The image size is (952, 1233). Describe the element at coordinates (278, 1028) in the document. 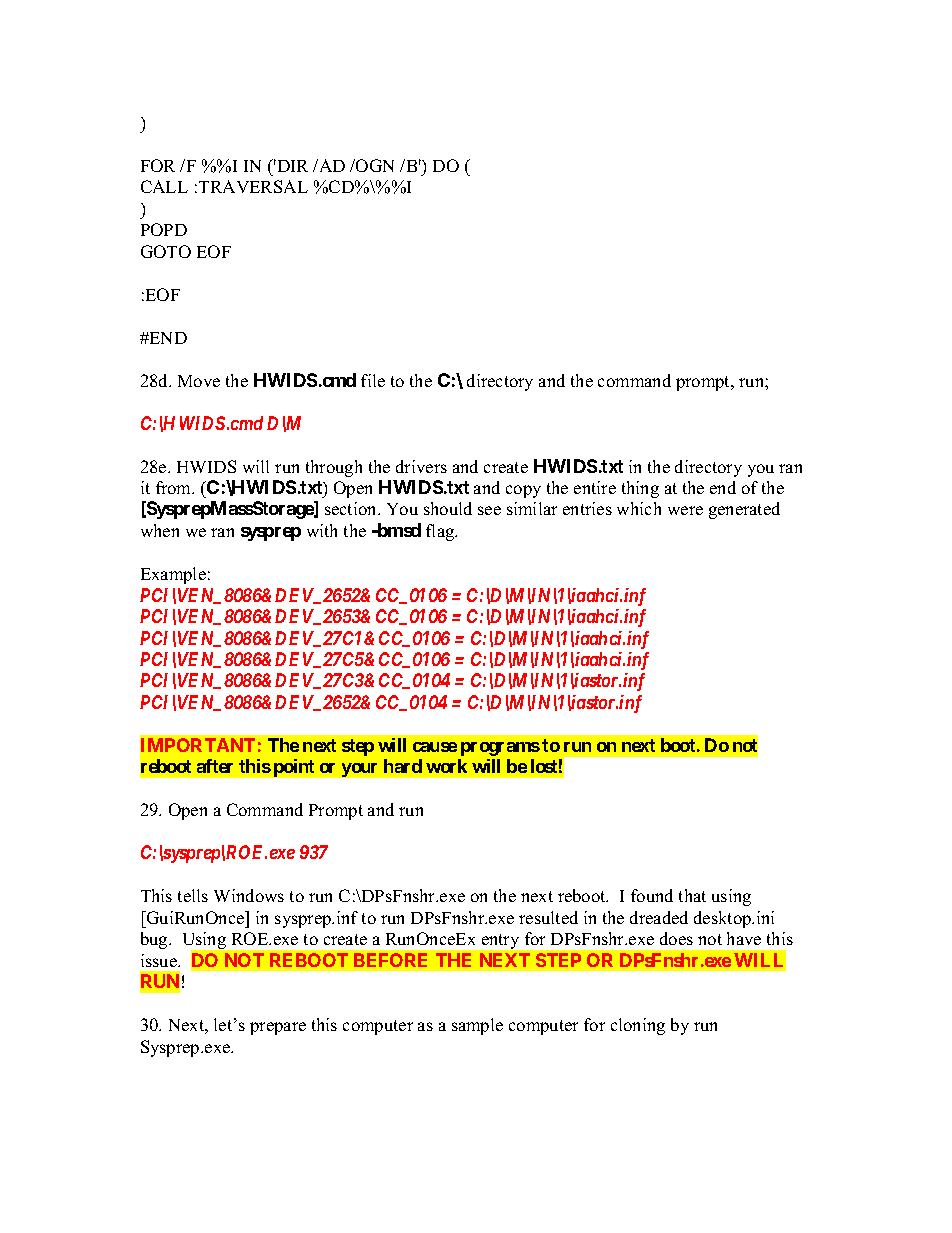

I see `prepare` at that location.
